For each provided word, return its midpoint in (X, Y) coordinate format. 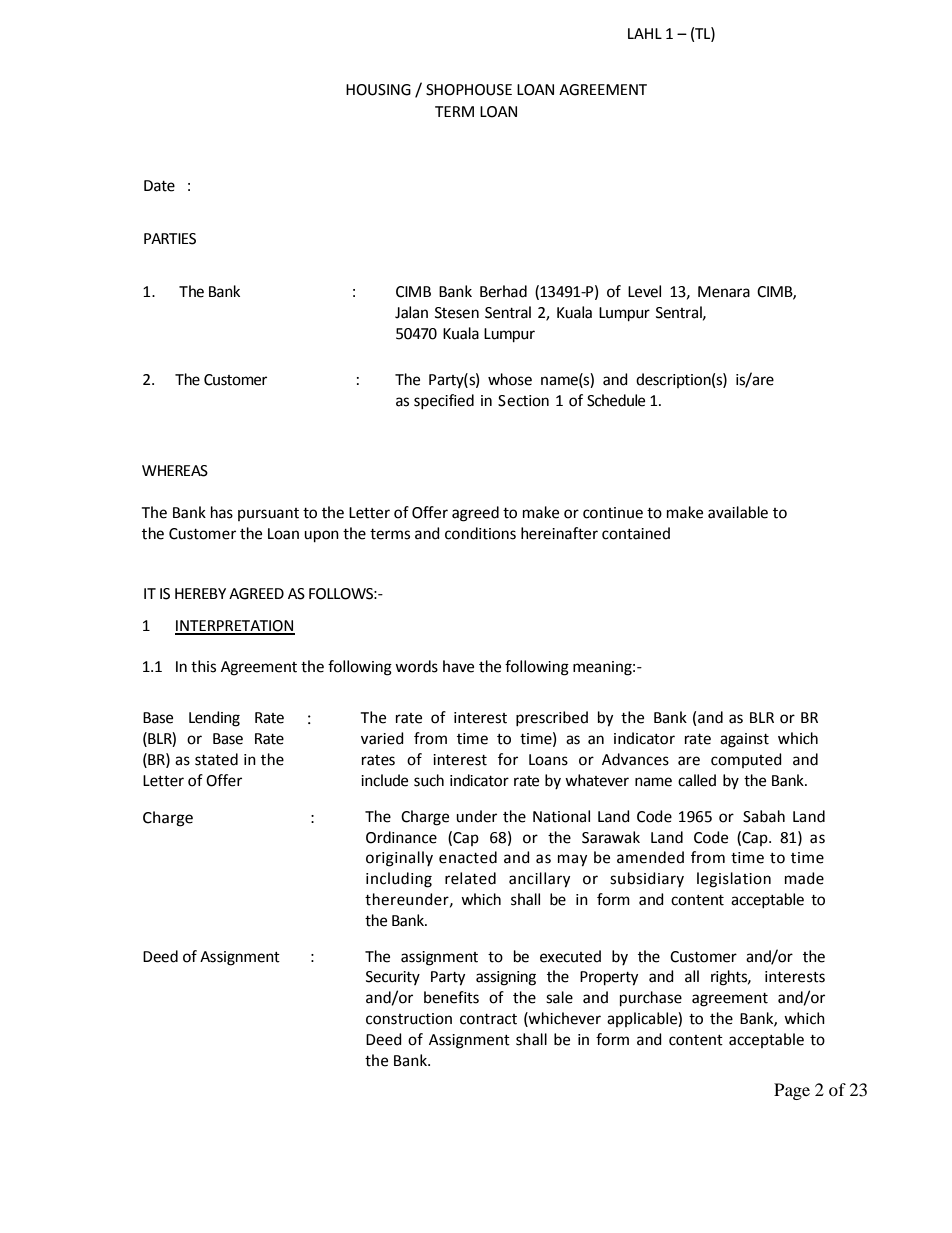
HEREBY (200, 593)
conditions (480, 533)
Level (644, 291)
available (738, 512)
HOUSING (378, 90)
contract (488, 1019)
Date (159, 186)
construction (409, 1019)
